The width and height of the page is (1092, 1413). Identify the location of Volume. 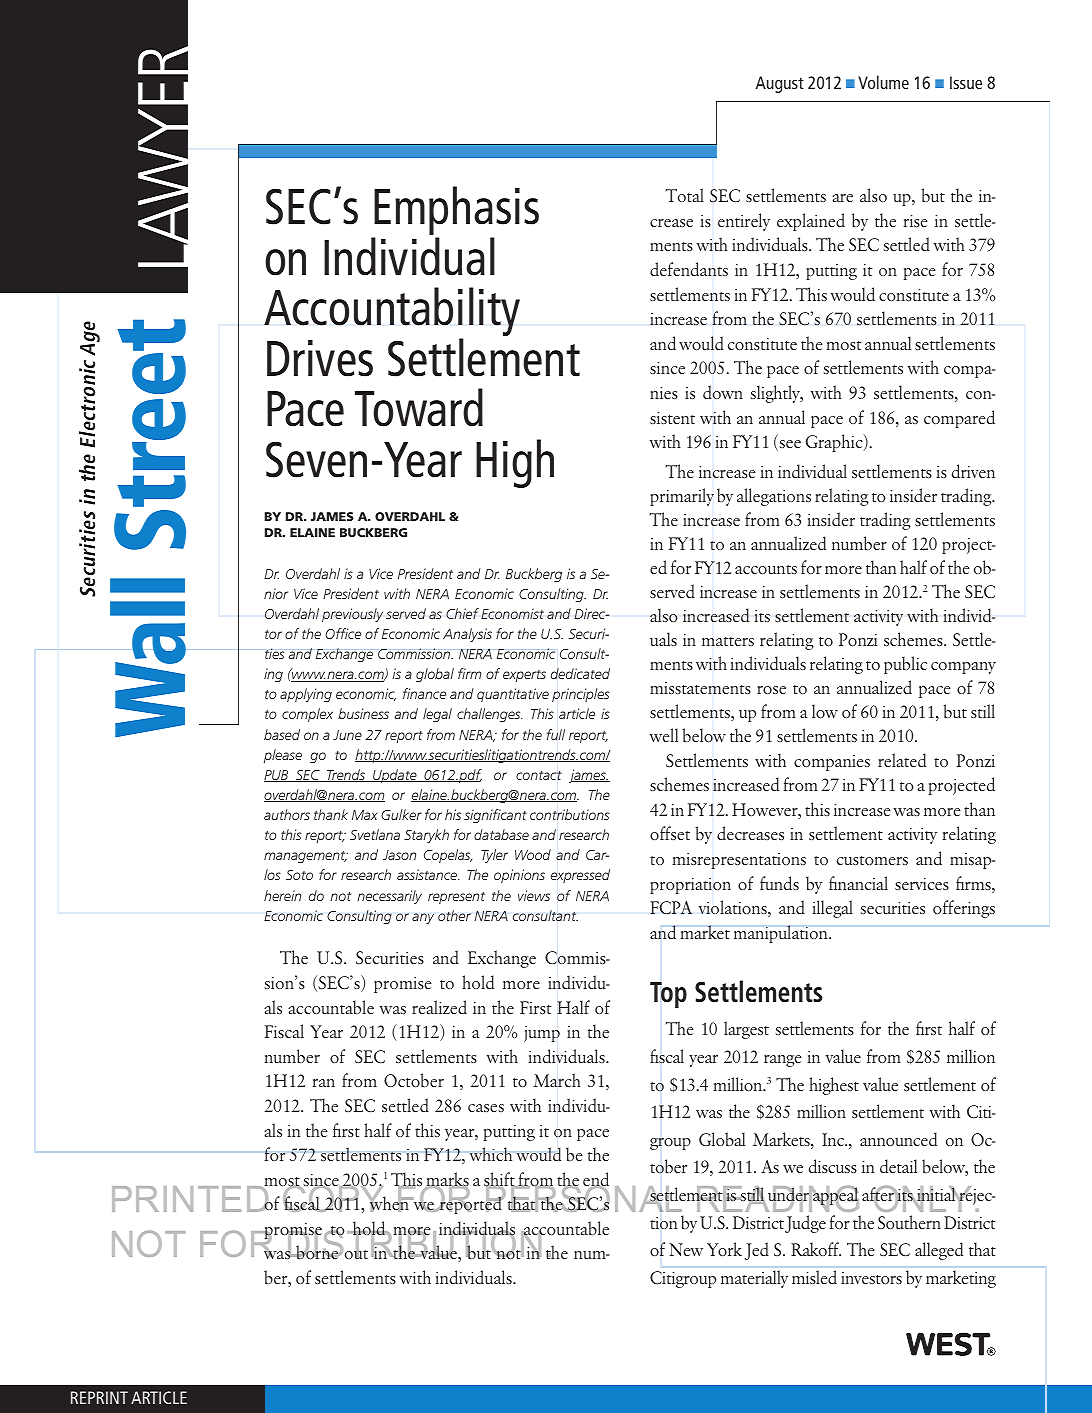
(883, 82).
